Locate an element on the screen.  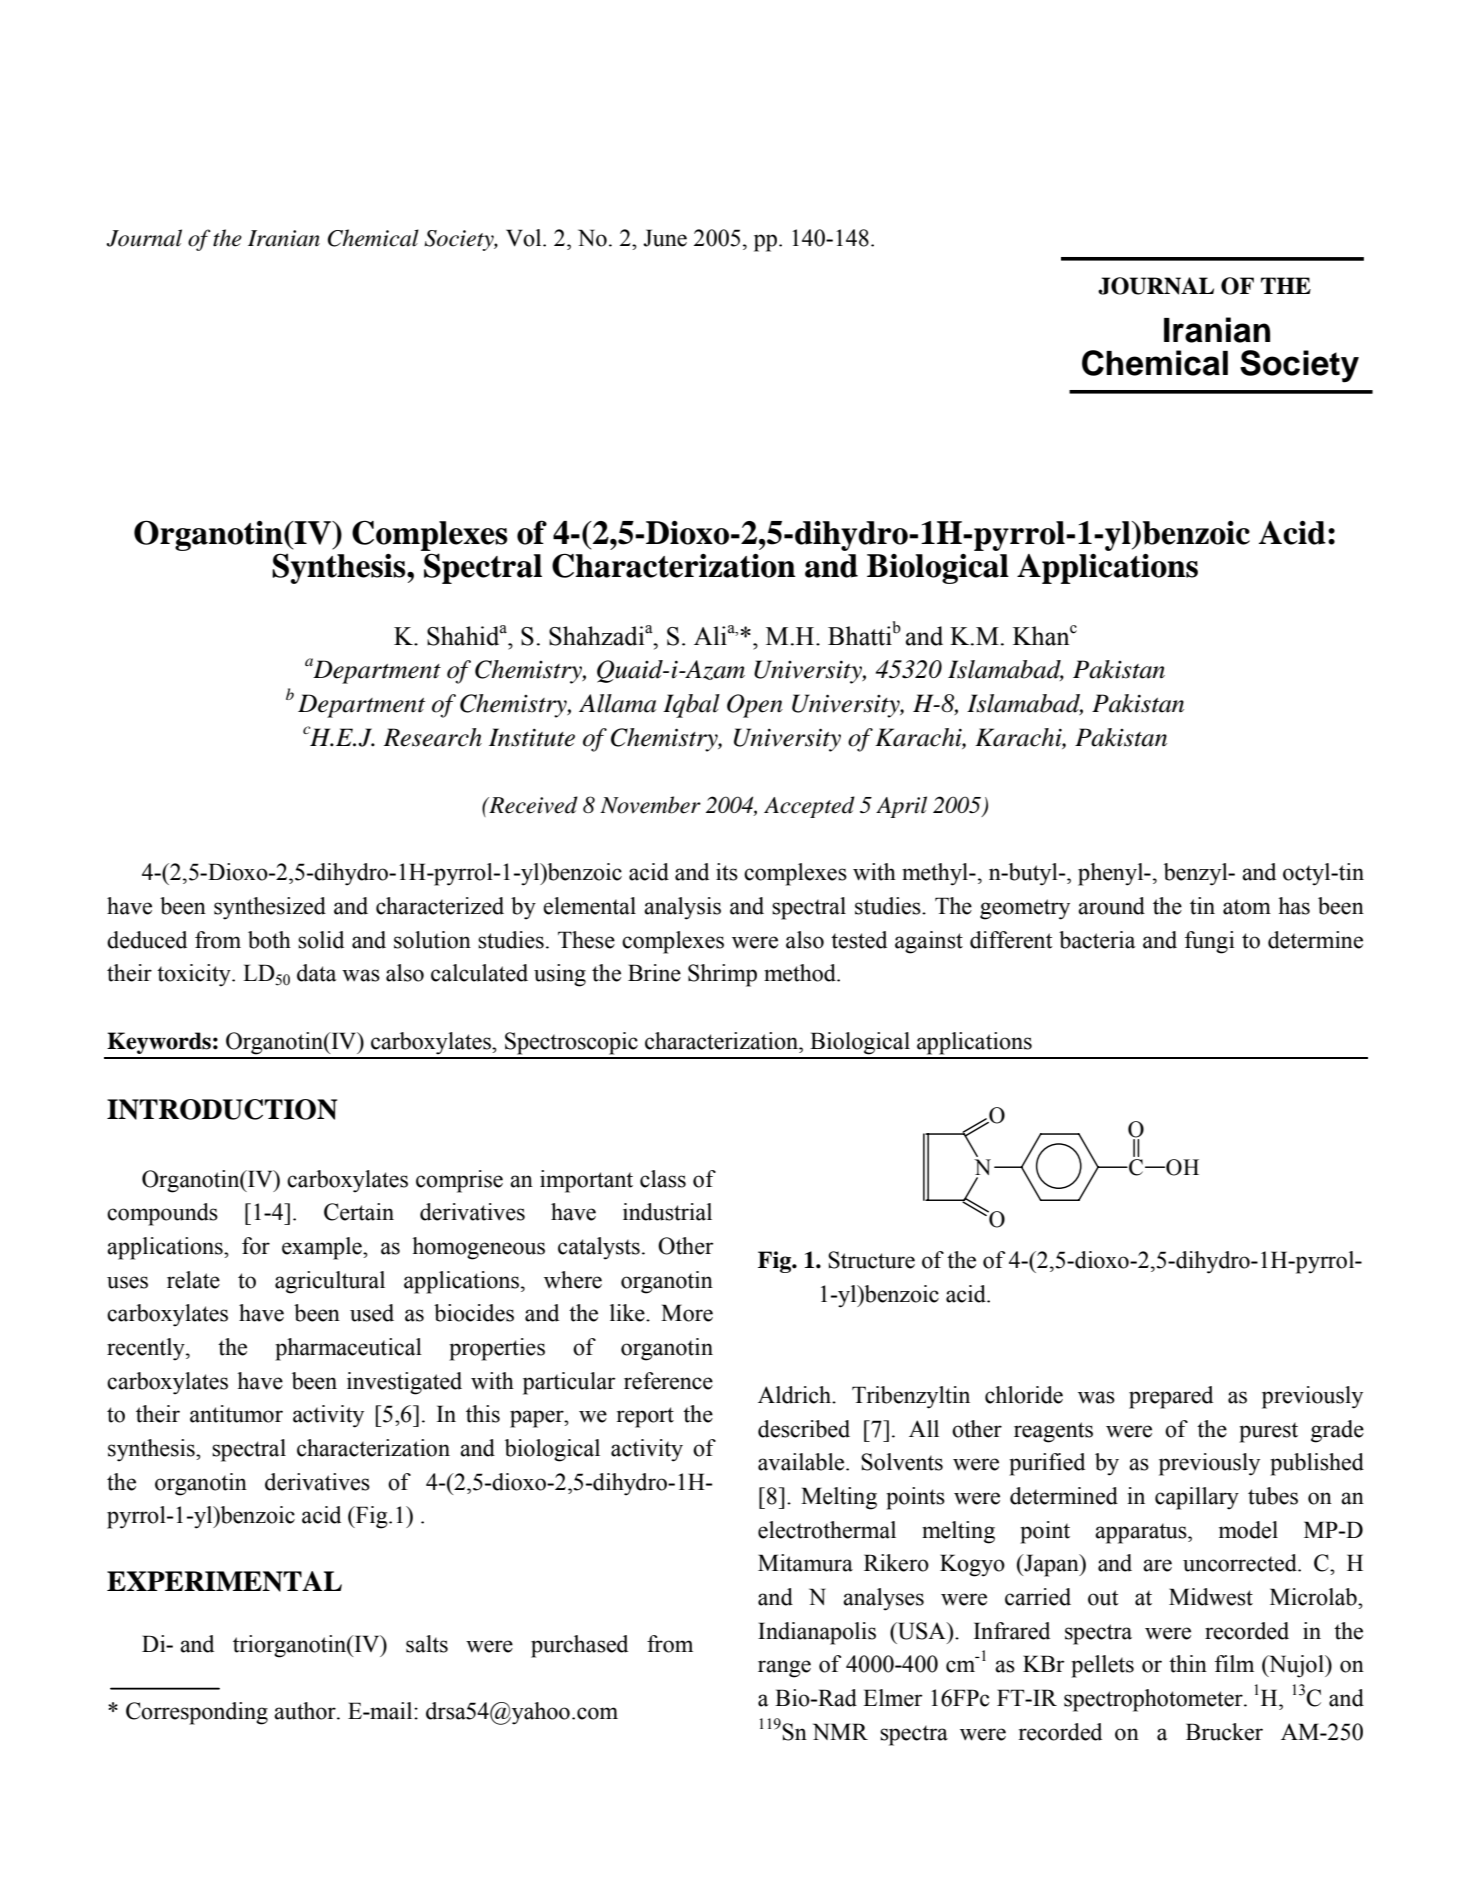
June is located at coordinates (665, 238).
